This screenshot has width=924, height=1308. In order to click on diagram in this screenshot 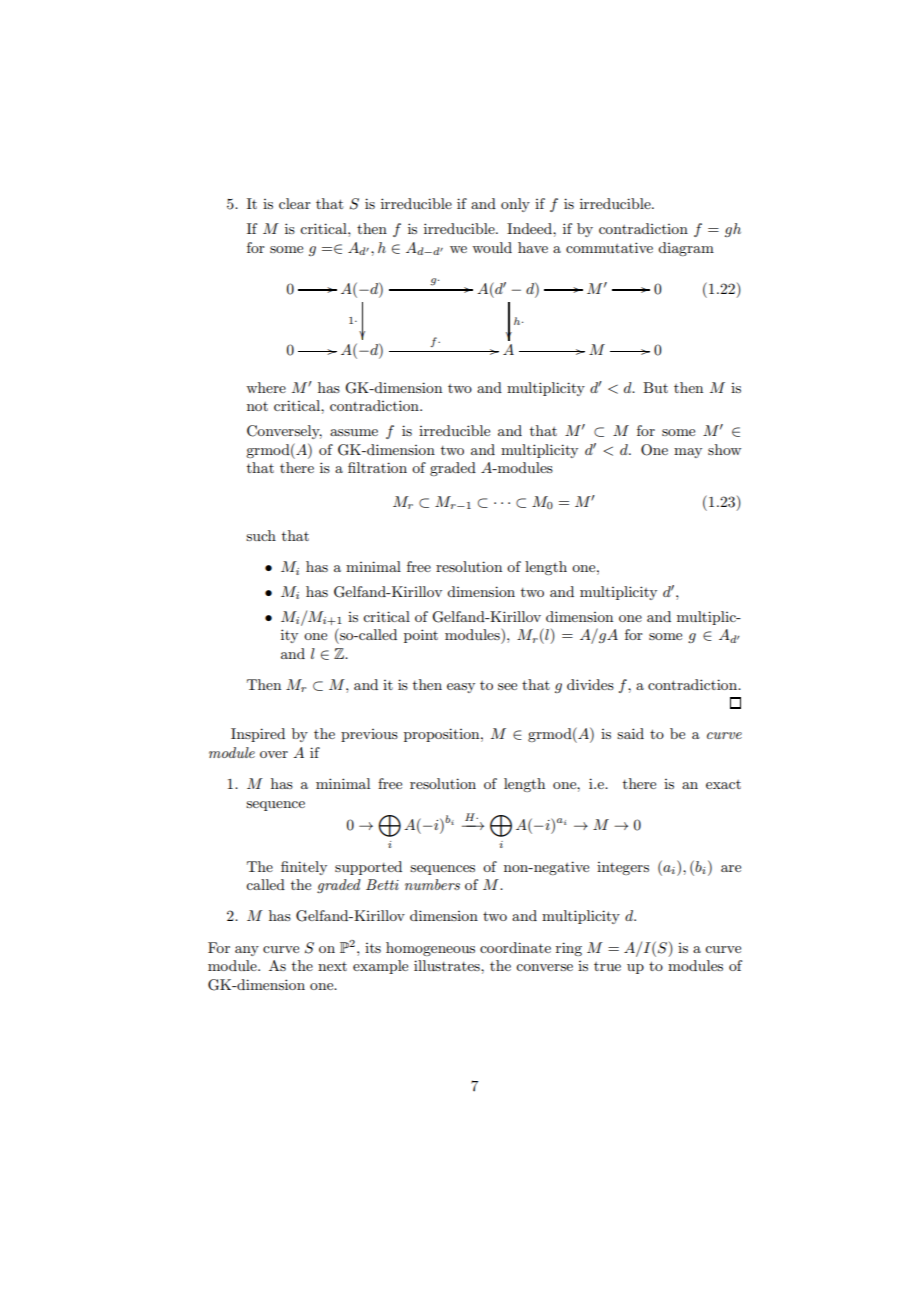, I will do `click(686, 249)`.
